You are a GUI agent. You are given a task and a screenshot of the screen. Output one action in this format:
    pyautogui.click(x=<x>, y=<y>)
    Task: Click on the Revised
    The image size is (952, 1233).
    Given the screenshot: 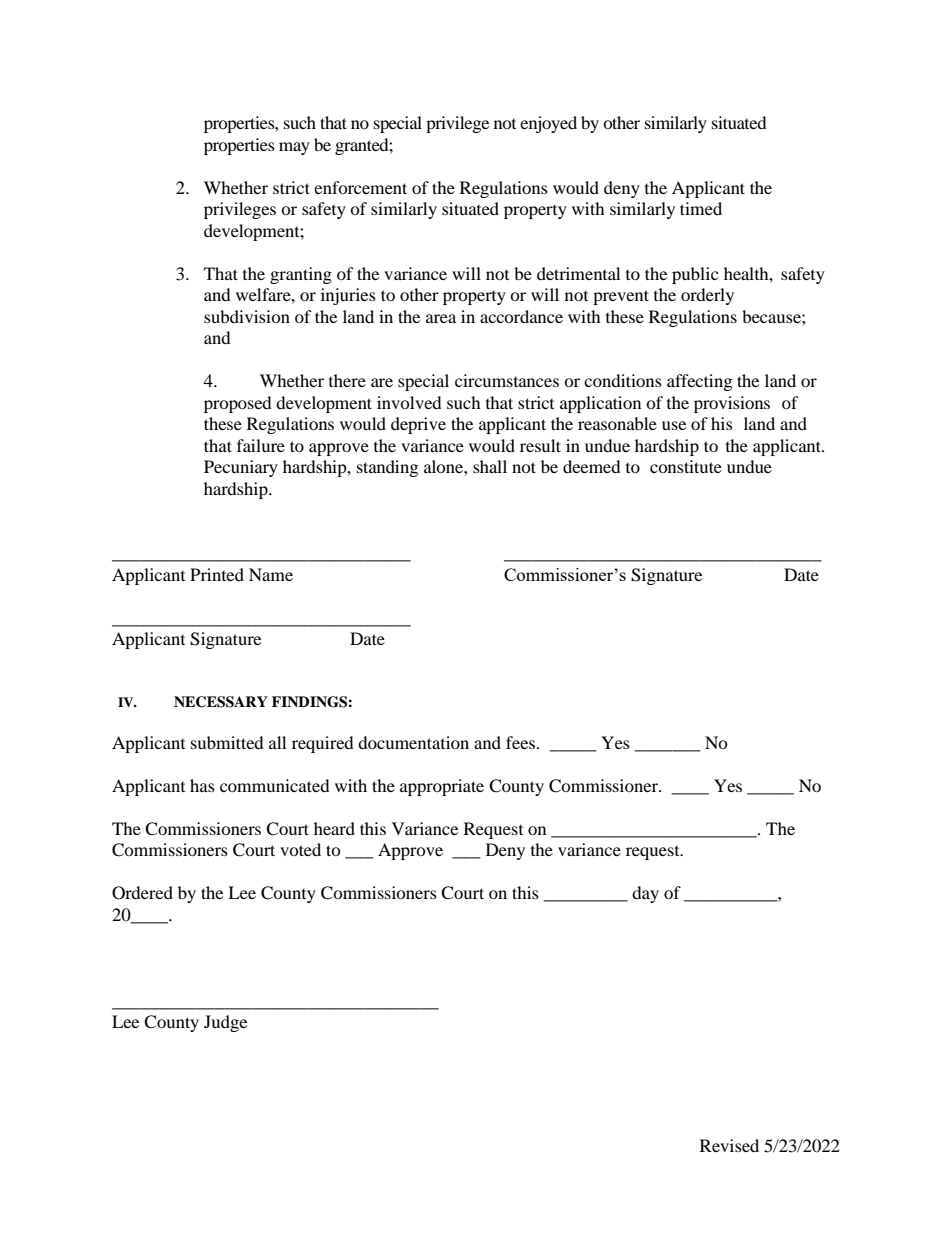 What is the action you would take?
    pyautogui.click(x=729, y=1145)
